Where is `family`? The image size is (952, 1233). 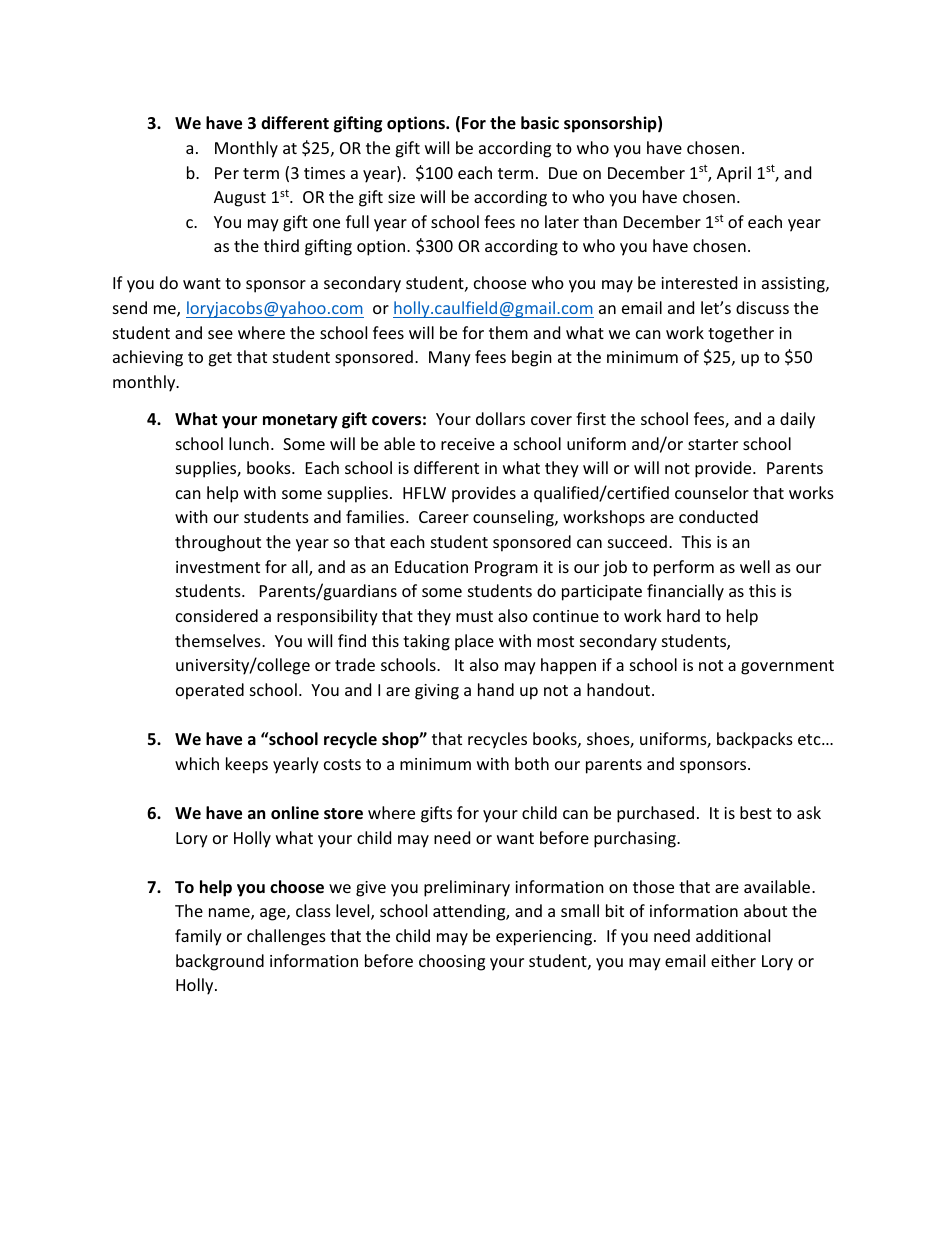 family is located at coordinates (198, 937).
